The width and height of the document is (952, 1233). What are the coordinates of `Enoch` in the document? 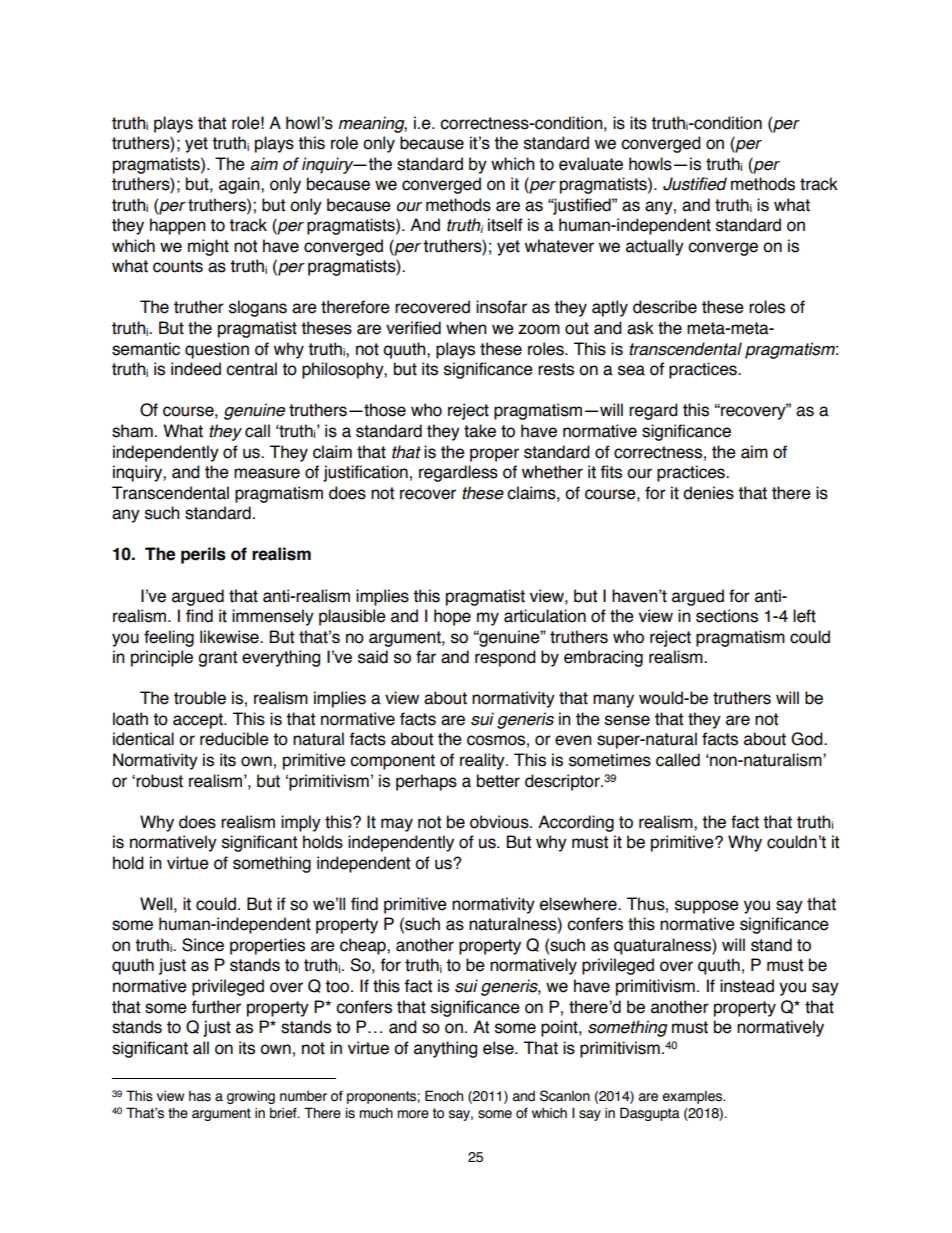 It's located at (444, 1096).
